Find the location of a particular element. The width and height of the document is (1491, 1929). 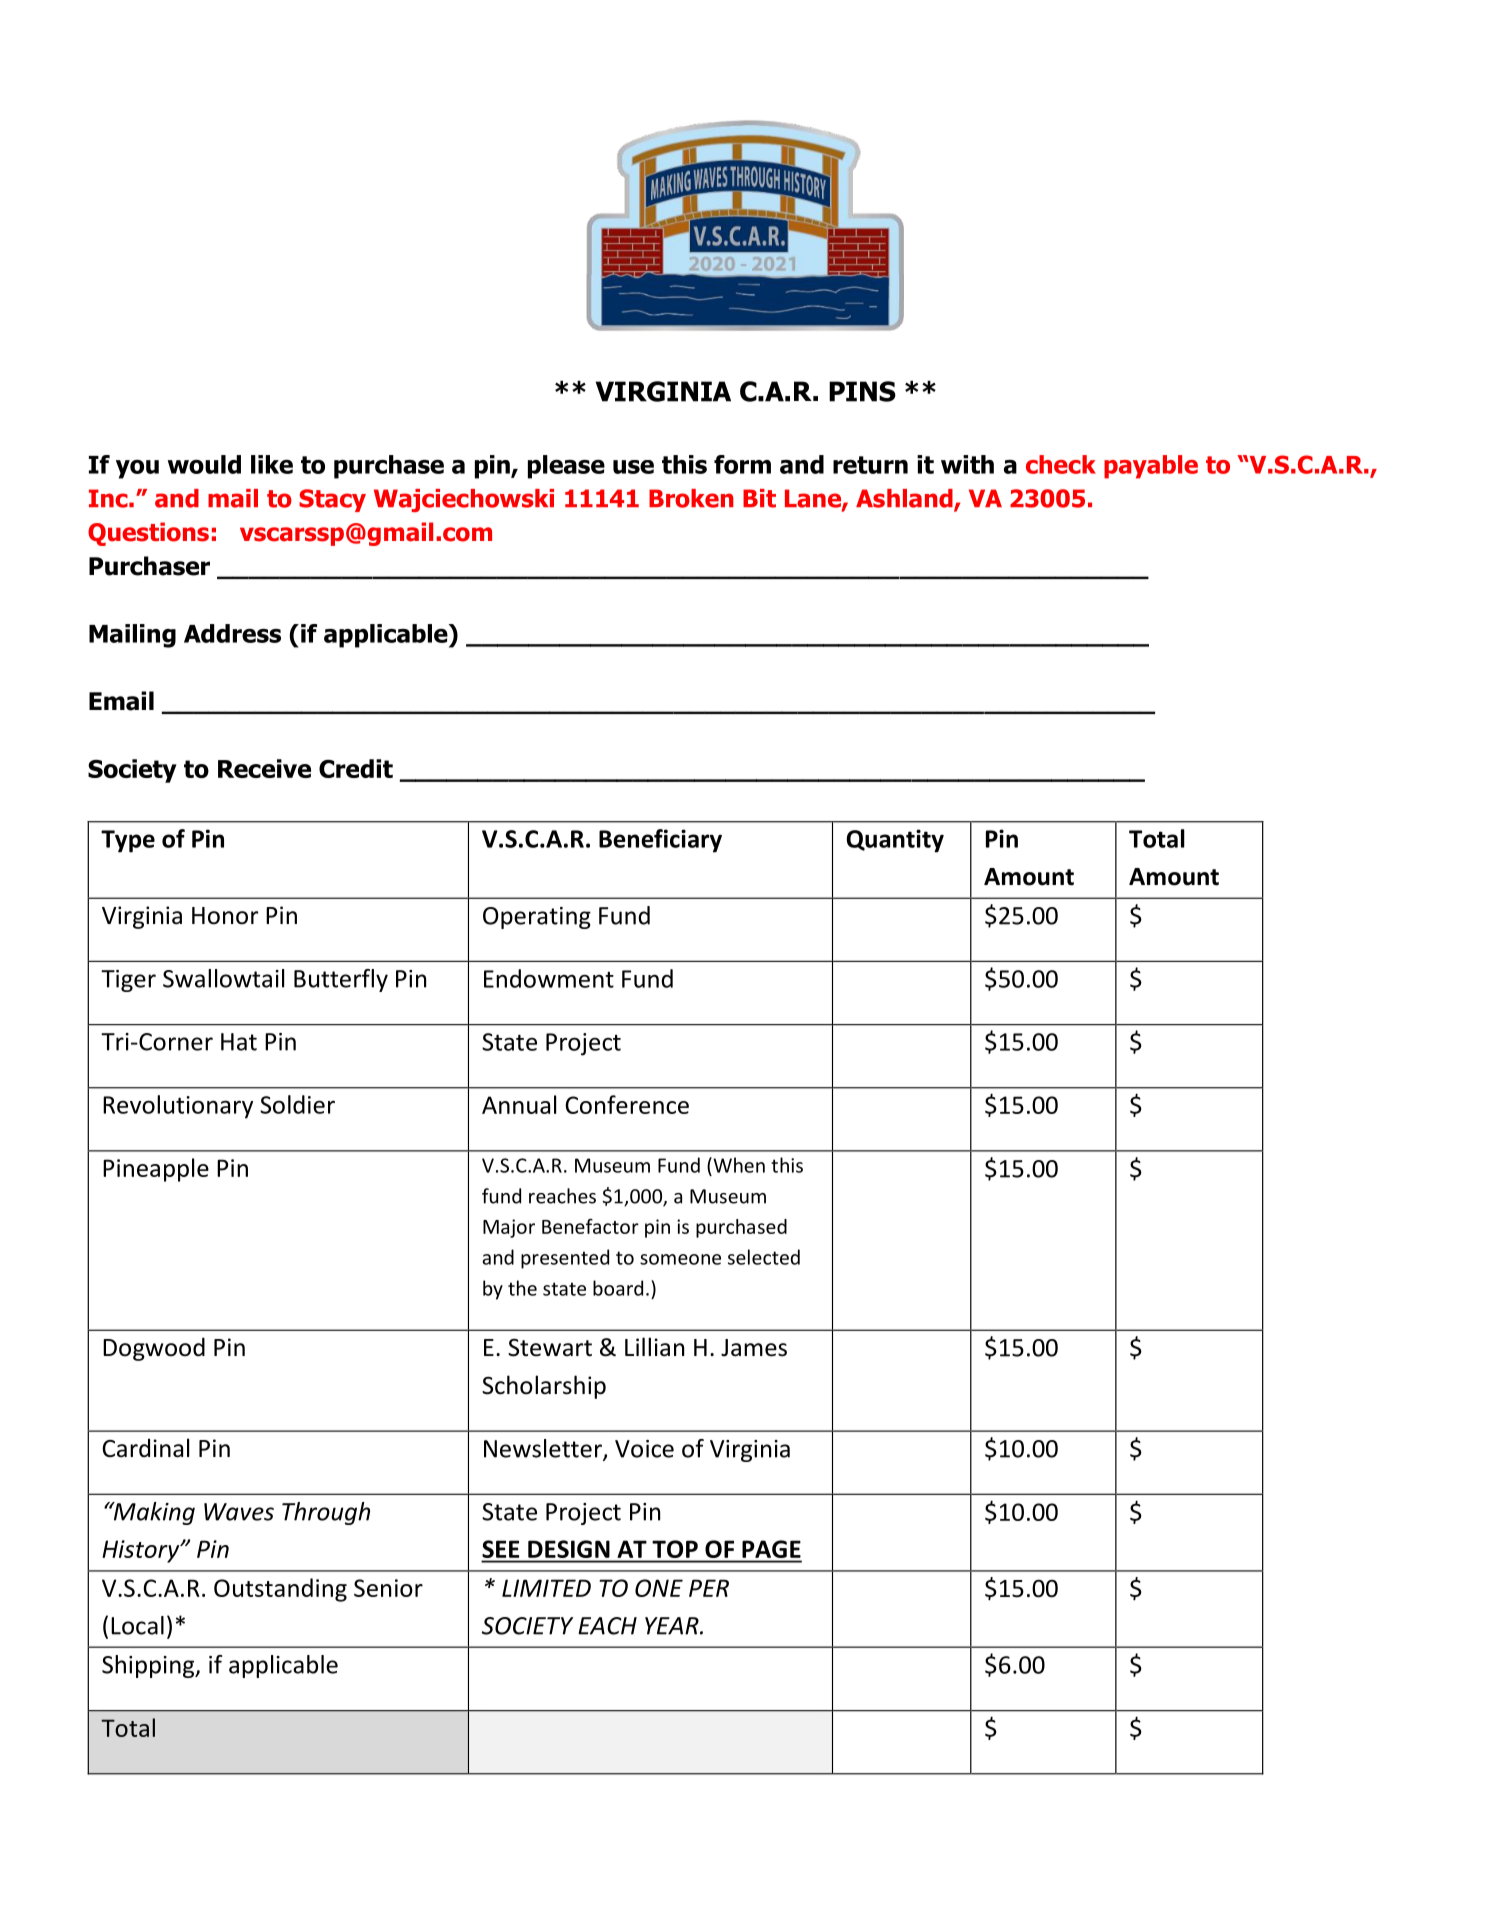

please is located at coordinates (566, 467).
